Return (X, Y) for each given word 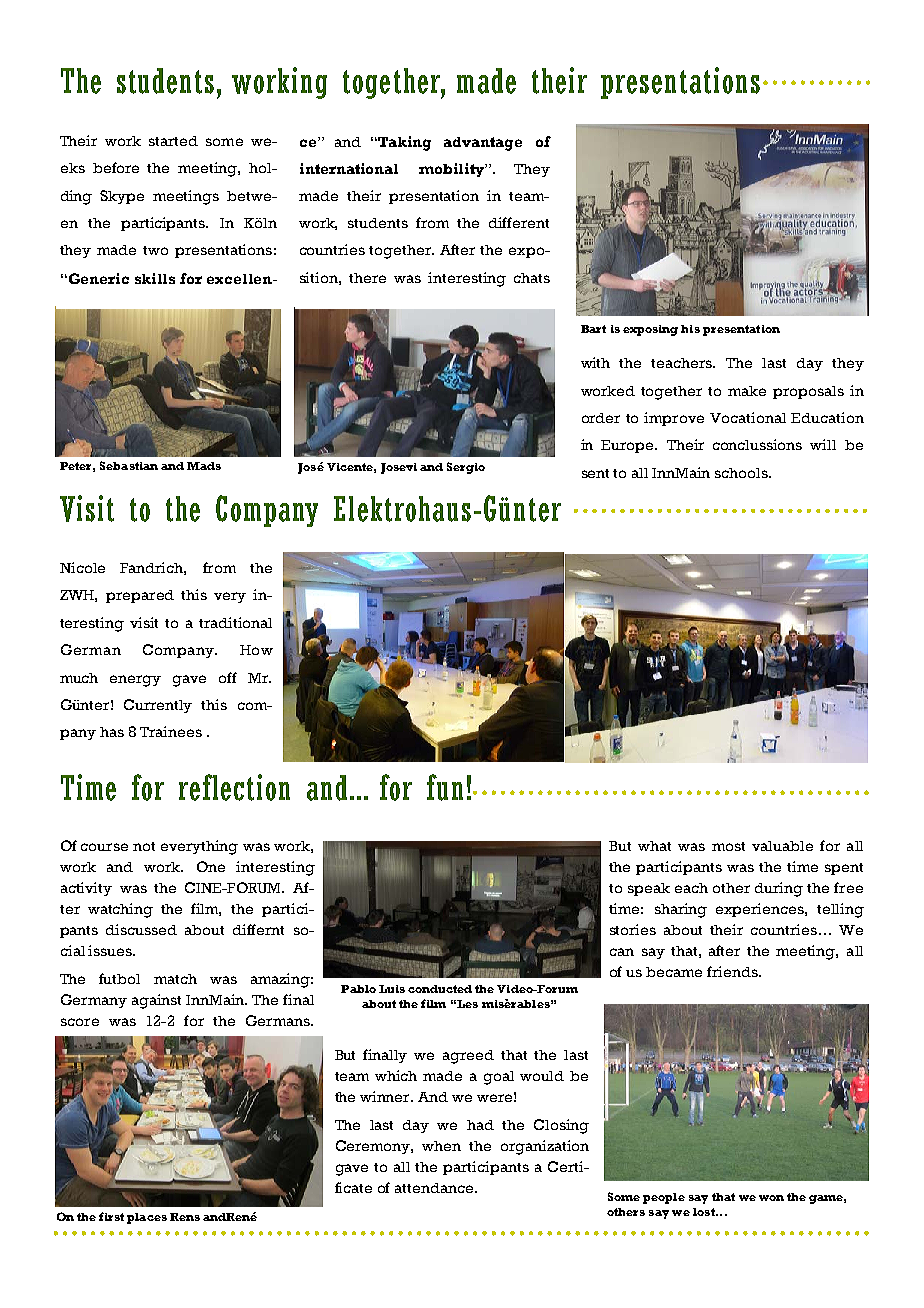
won (771, 1198)
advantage (483, 144)
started (173, 141)
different (519, 222)
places (147, 1218)
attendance (435, 1188)
